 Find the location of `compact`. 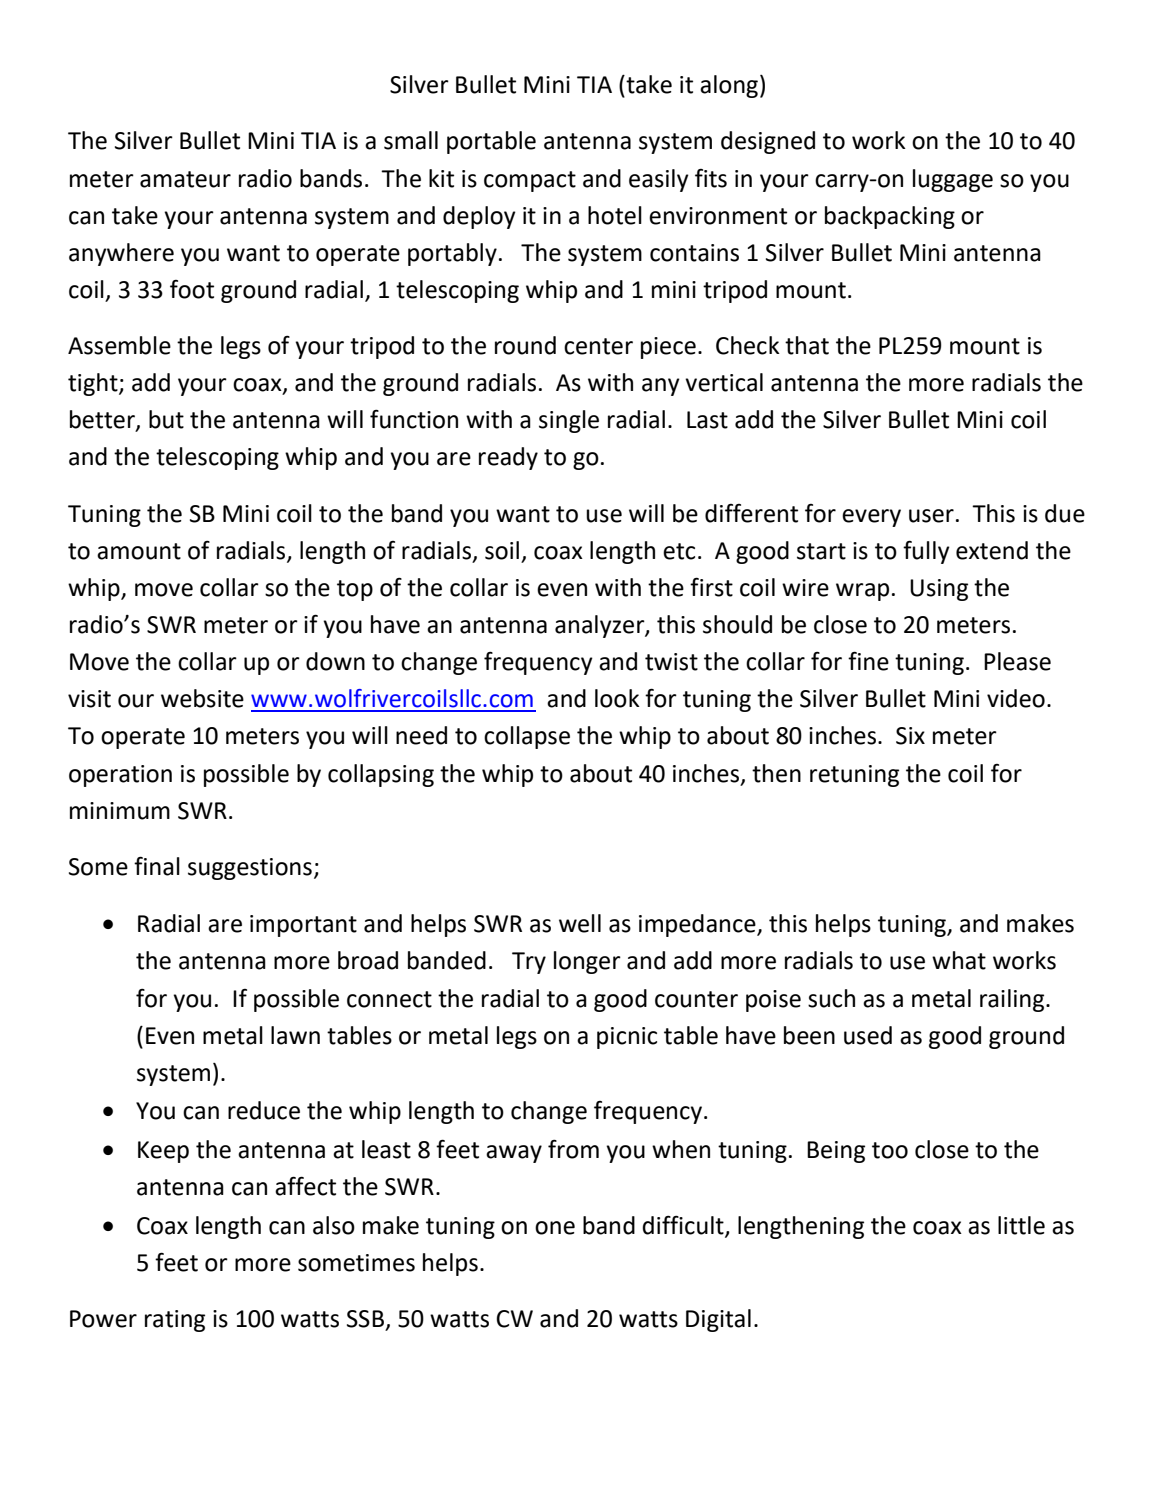

compact is located at coordinates (530, 181).
